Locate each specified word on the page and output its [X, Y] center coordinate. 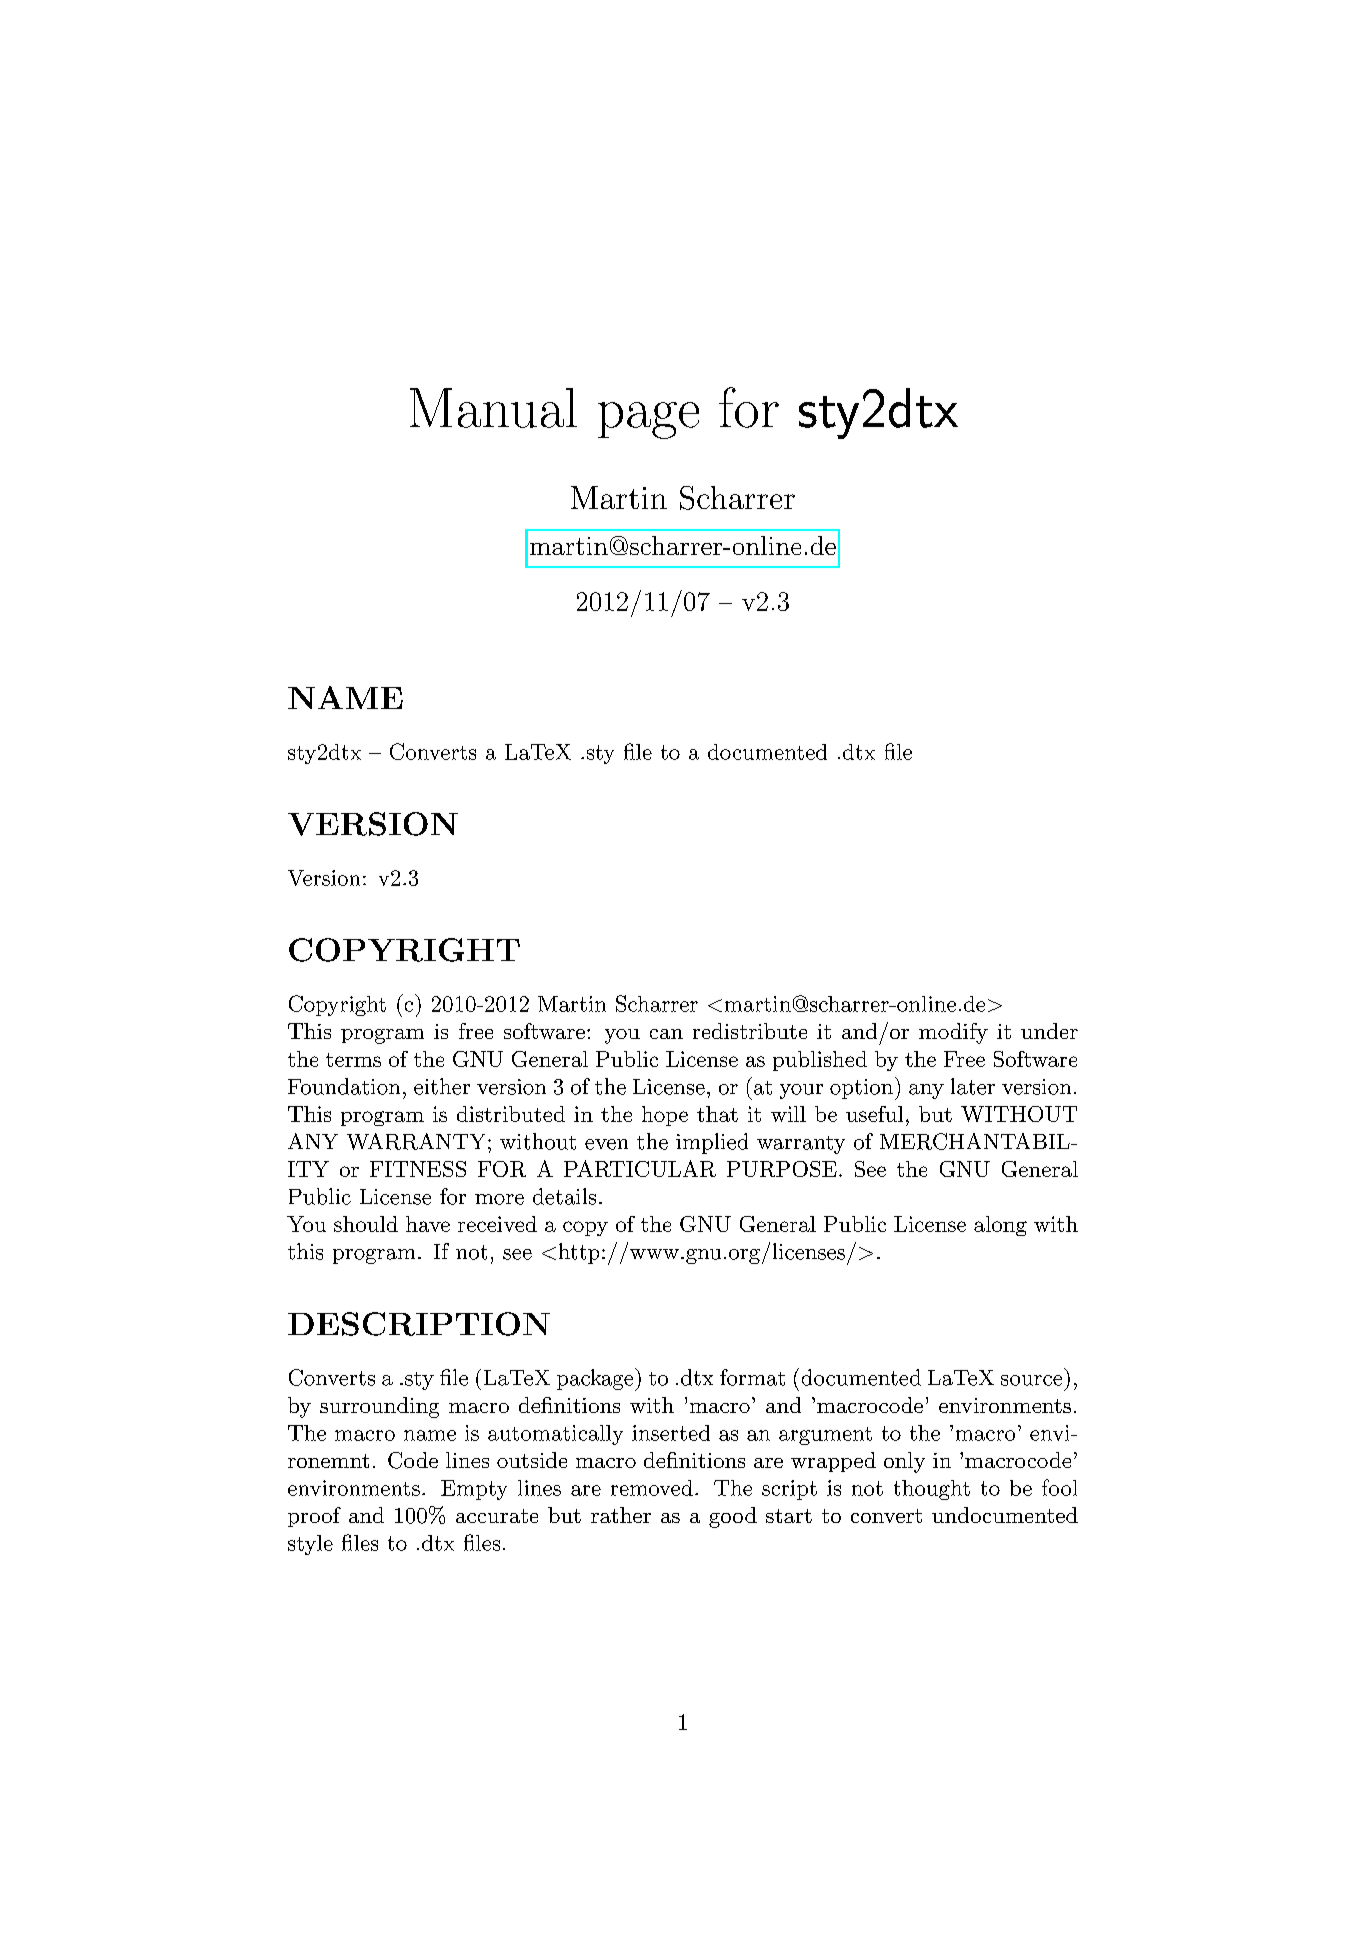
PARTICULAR [640, 1168]
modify [953, 1033]
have [428, 1224]
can [666, 1034]
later [973, 1086]
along [1000, 1226]
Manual [493, 408]
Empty [474, 1490]
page [648, 420]
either [442, 1086]
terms [353, 1060]
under [1049, 1031]
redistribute [750, 1031]
